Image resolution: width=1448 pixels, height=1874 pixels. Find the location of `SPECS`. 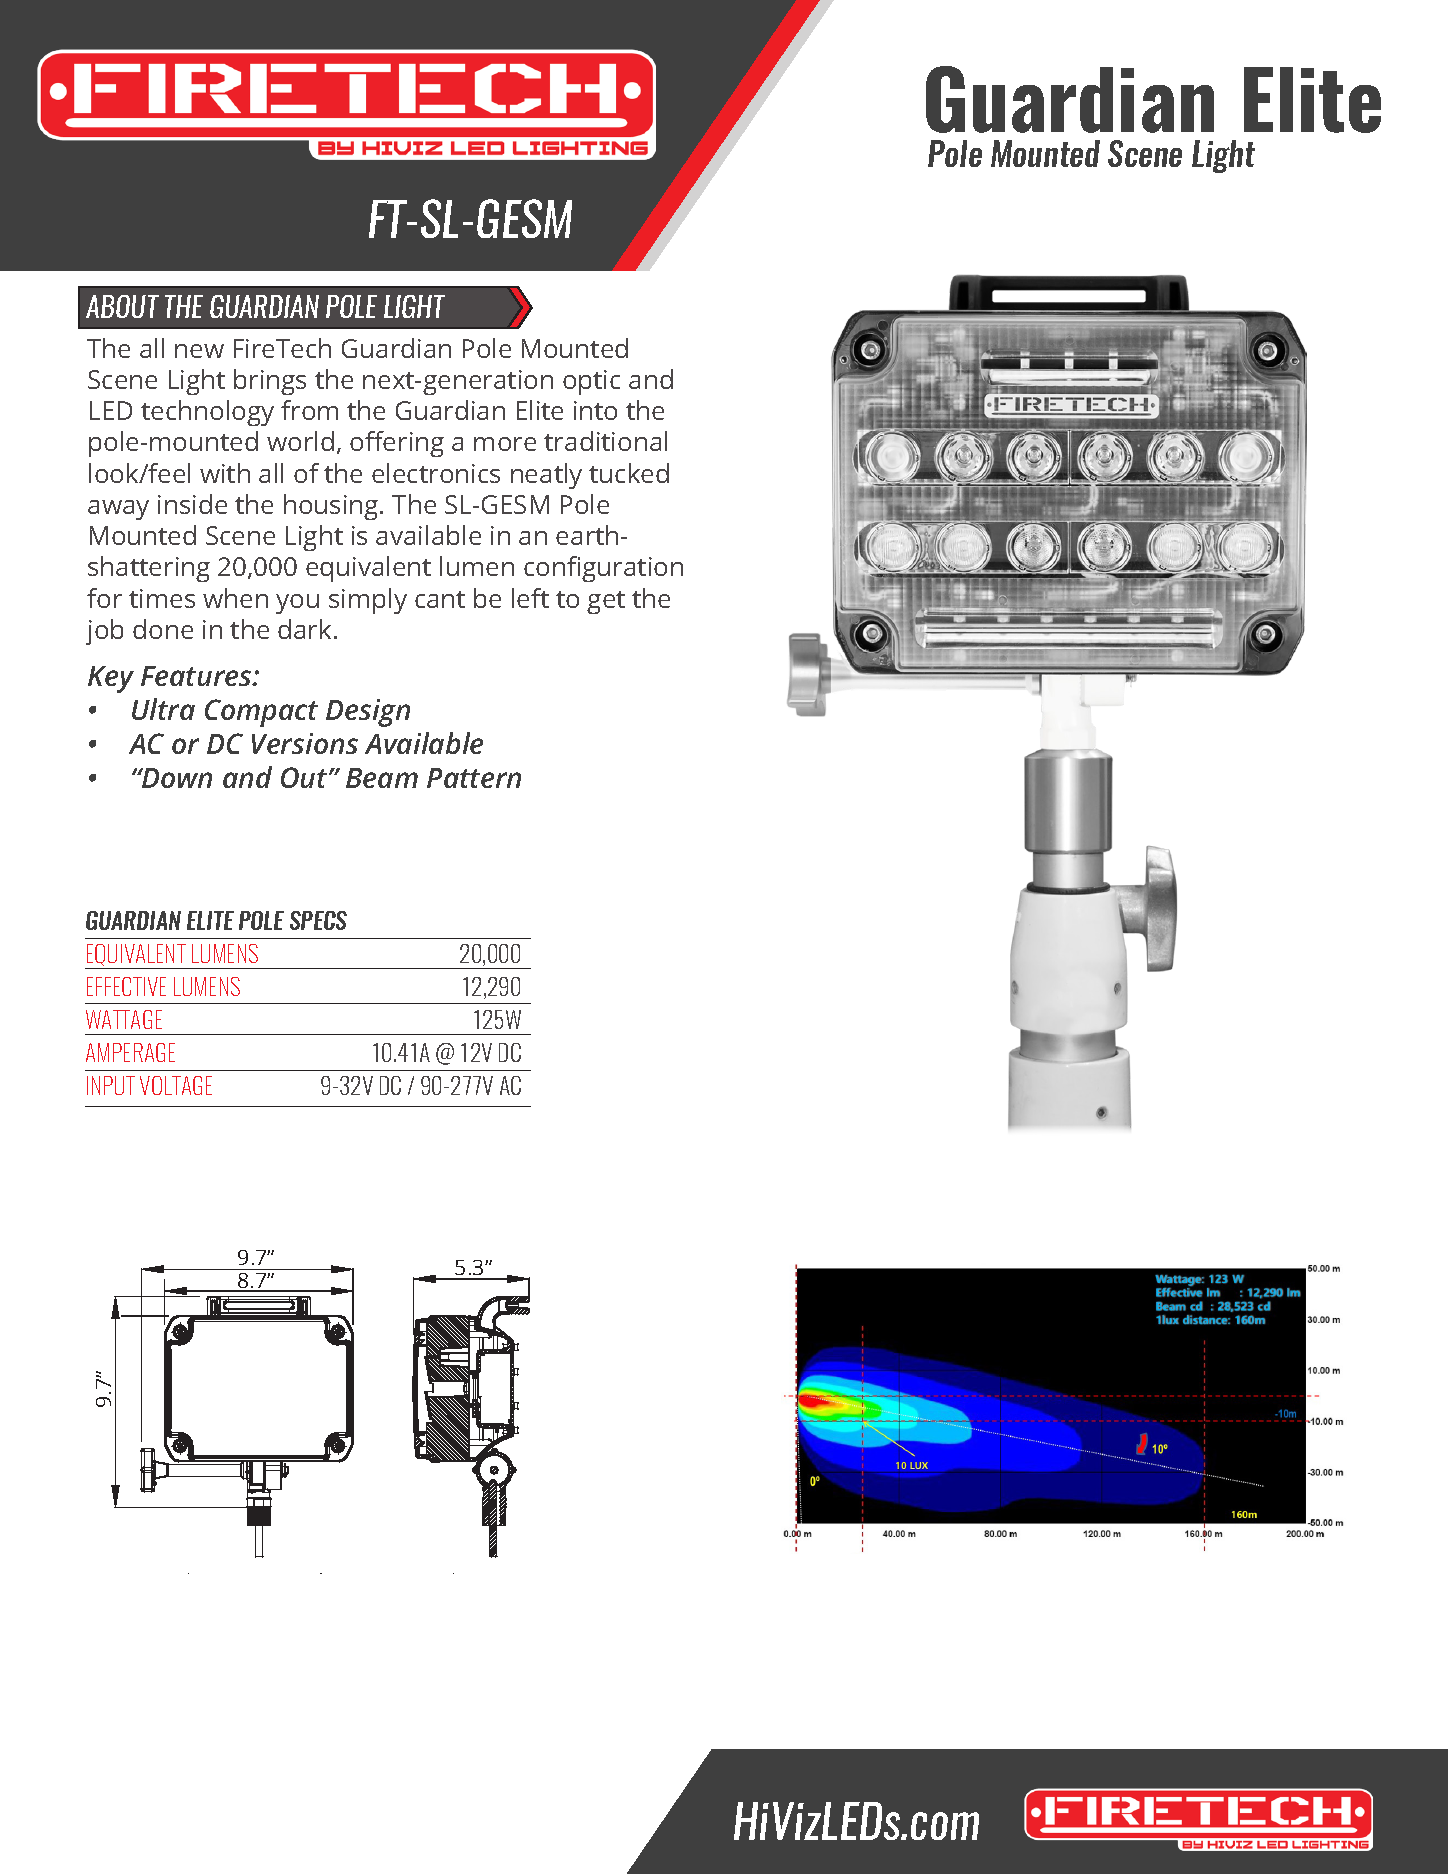

SPECS is located at coordinates (318, 920).
